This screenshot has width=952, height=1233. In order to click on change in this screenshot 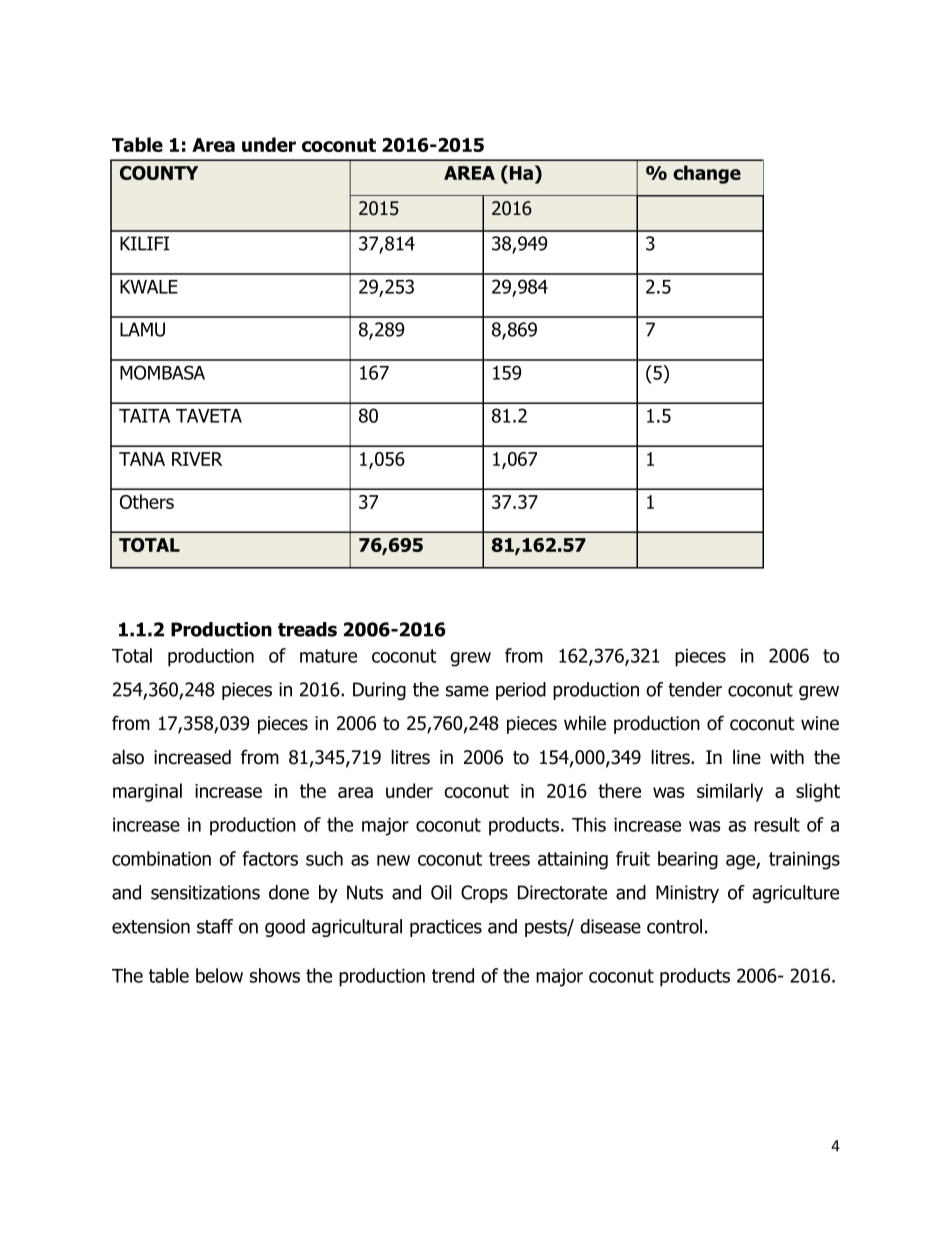, I will do `click(707, 174)`.
